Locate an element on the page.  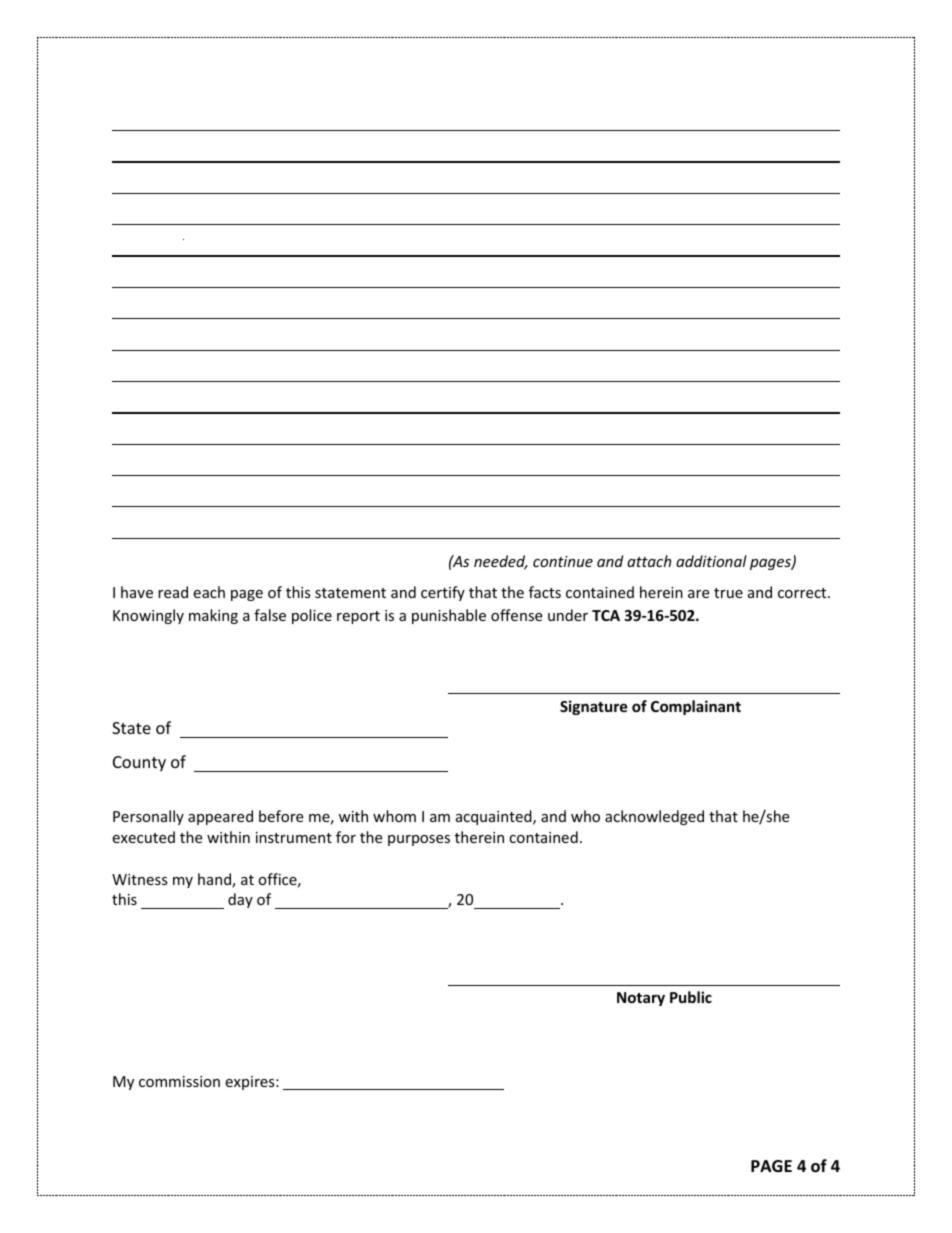
County is located at coordinates (139, 764).
